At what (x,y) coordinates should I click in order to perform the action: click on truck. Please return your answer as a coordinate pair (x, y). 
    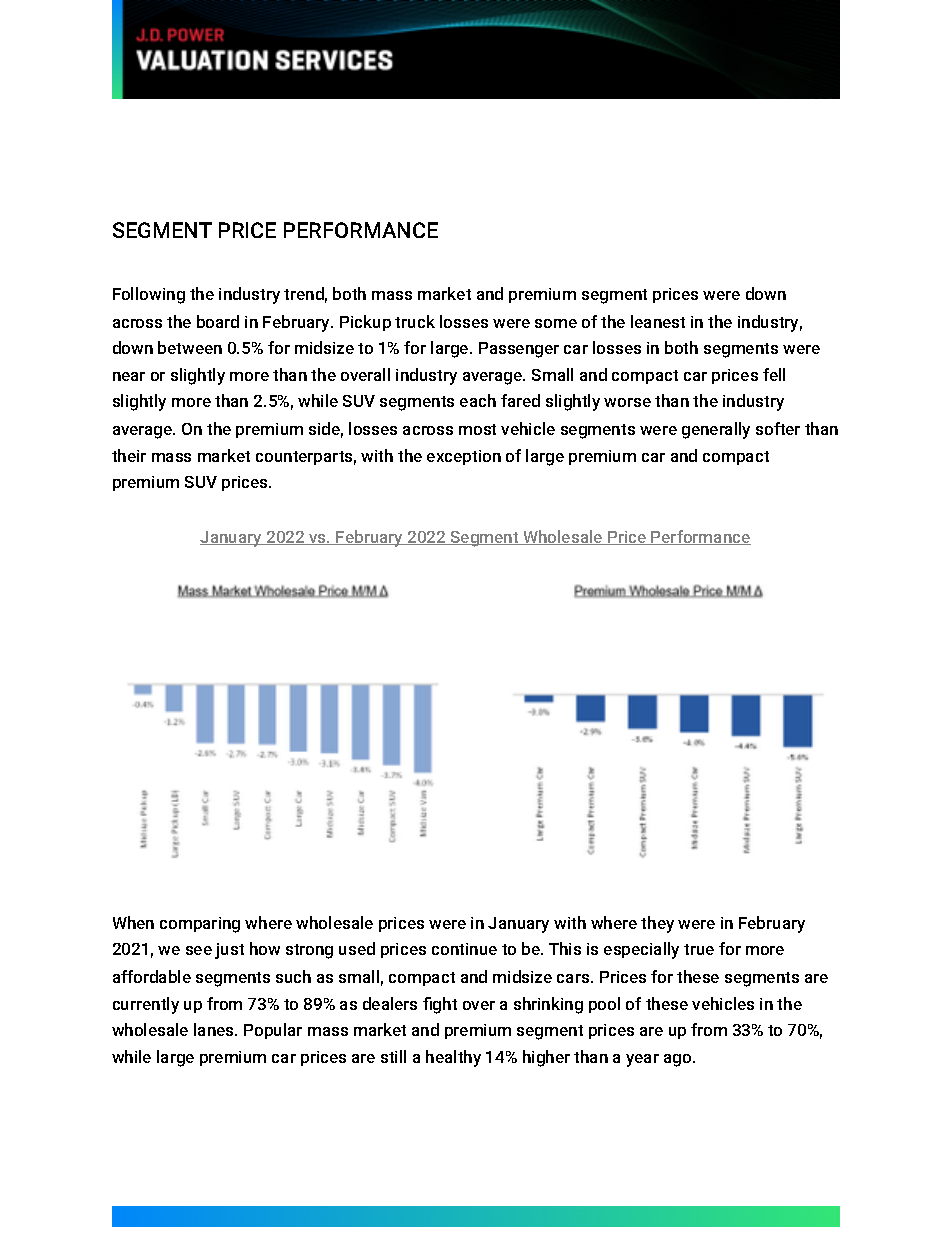
    Looking at the image, I should click on (415, 321).
